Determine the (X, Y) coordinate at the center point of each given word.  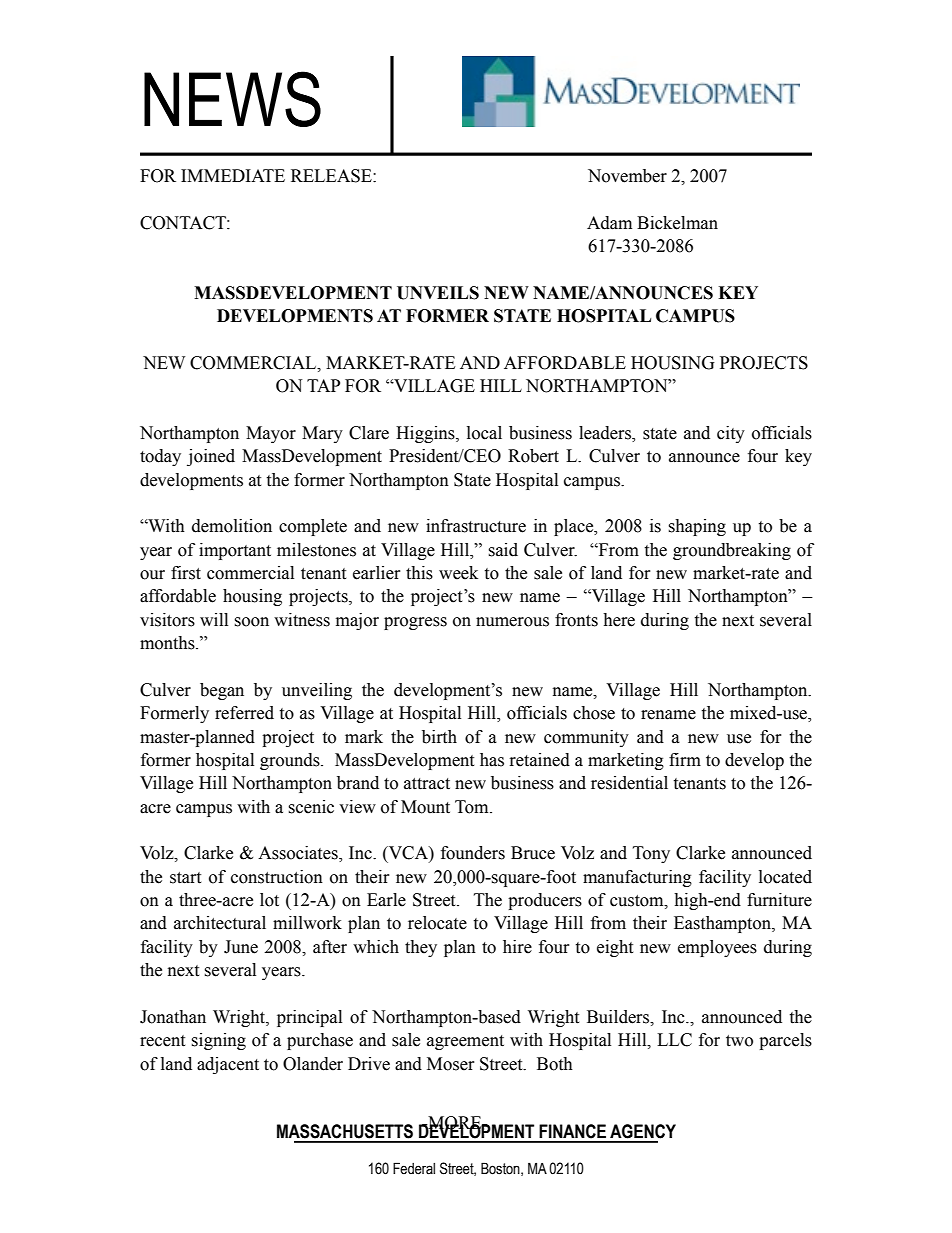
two (739, 1041)
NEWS (232, 99)
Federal (414, 1168)
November (627, 176)
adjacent (228, 1065)
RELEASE (332, 176)
